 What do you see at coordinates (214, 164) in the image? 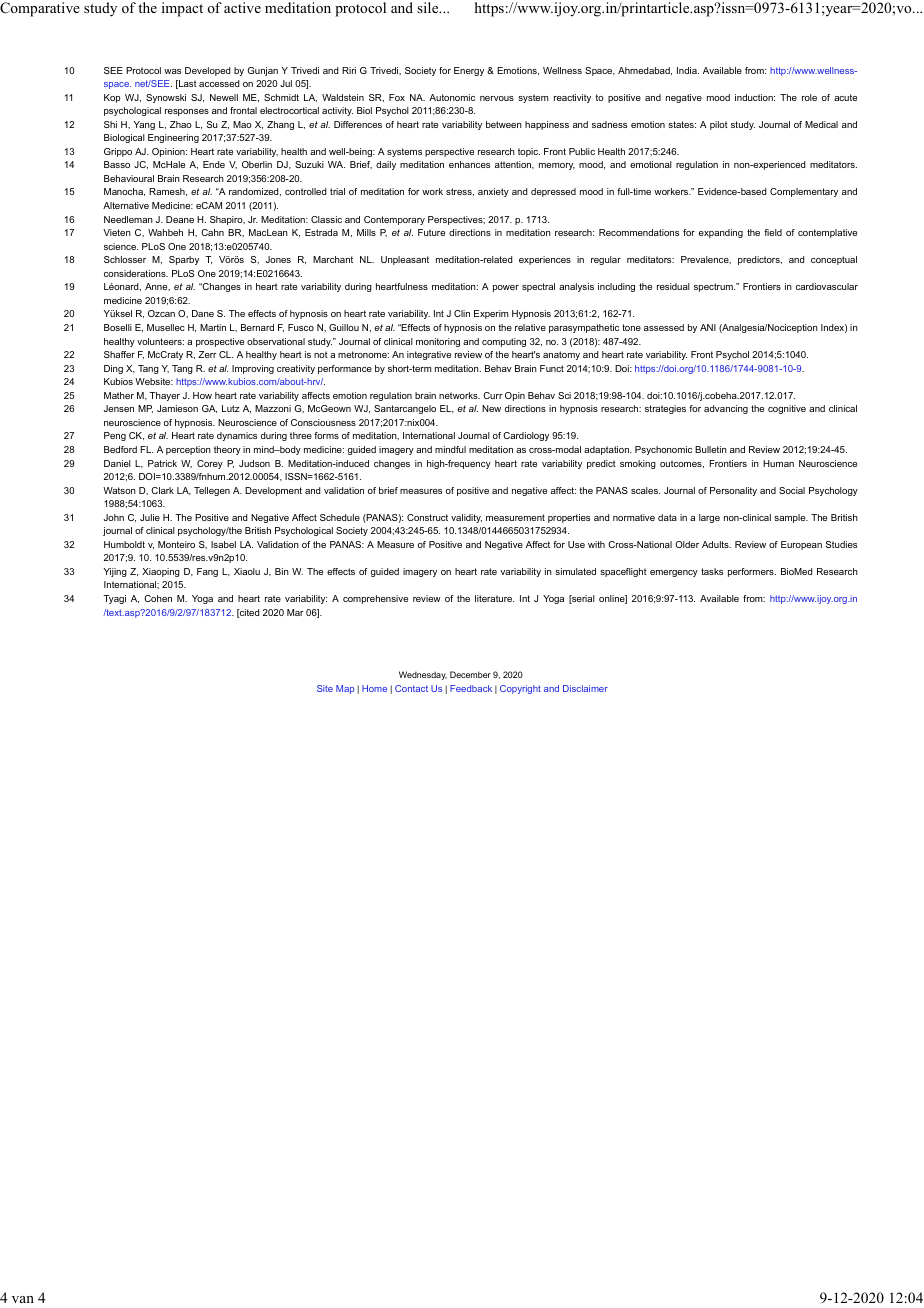
I see `Ende` at bounding box center [214, 164].
